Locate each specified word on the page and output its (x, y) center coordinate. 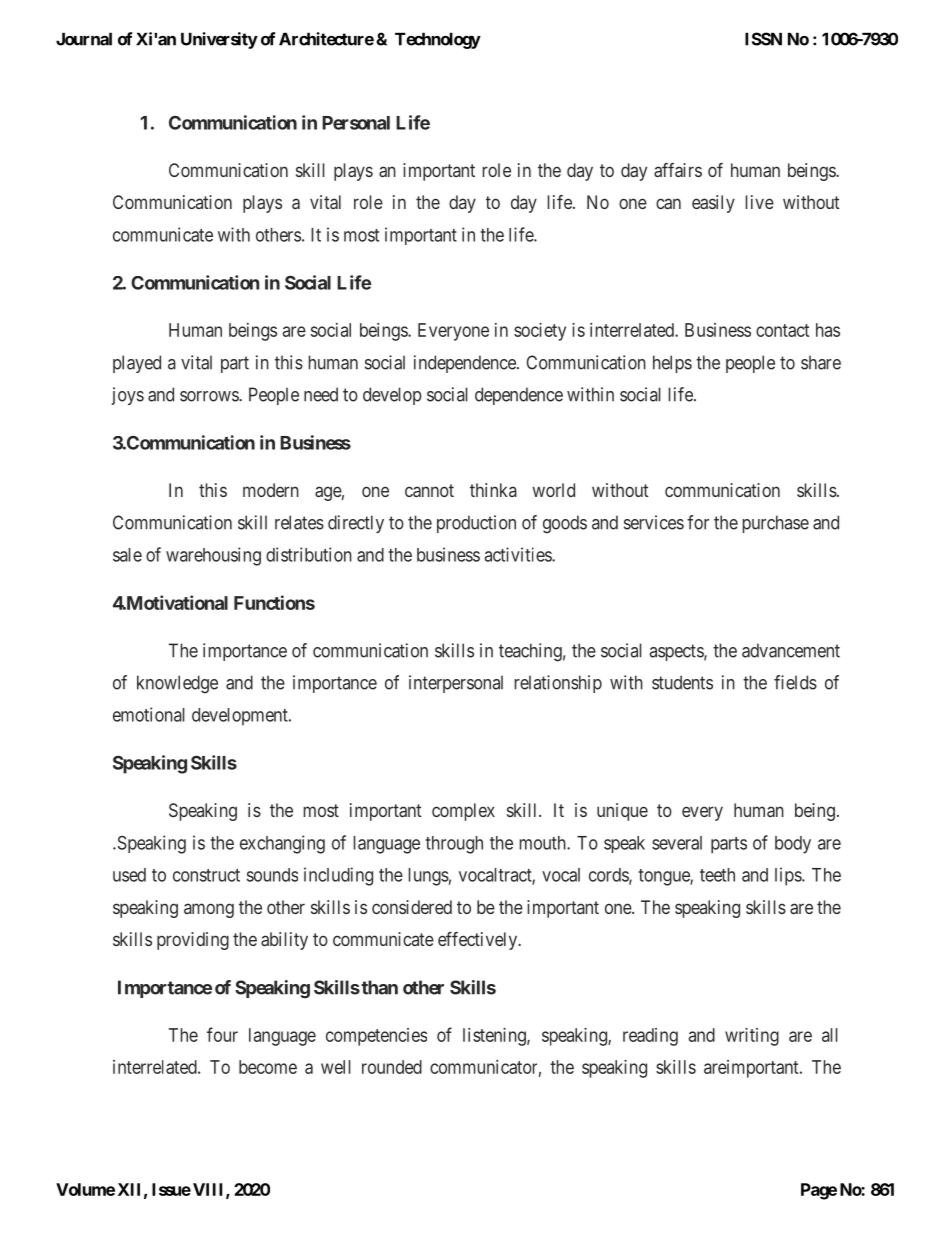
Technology (438, 40)
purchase (776, 524)
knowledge (177, 684)
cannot (429, 490)
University (219, 40)
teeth (717, 875)
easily (713, 204)
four (222, 1034)
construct (206, 875)
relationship (558, 684)
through (454, 845)
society (540, 332)
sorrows (210, 396)
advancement (791, 650)
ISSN (763, 39)
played (137, 364)
